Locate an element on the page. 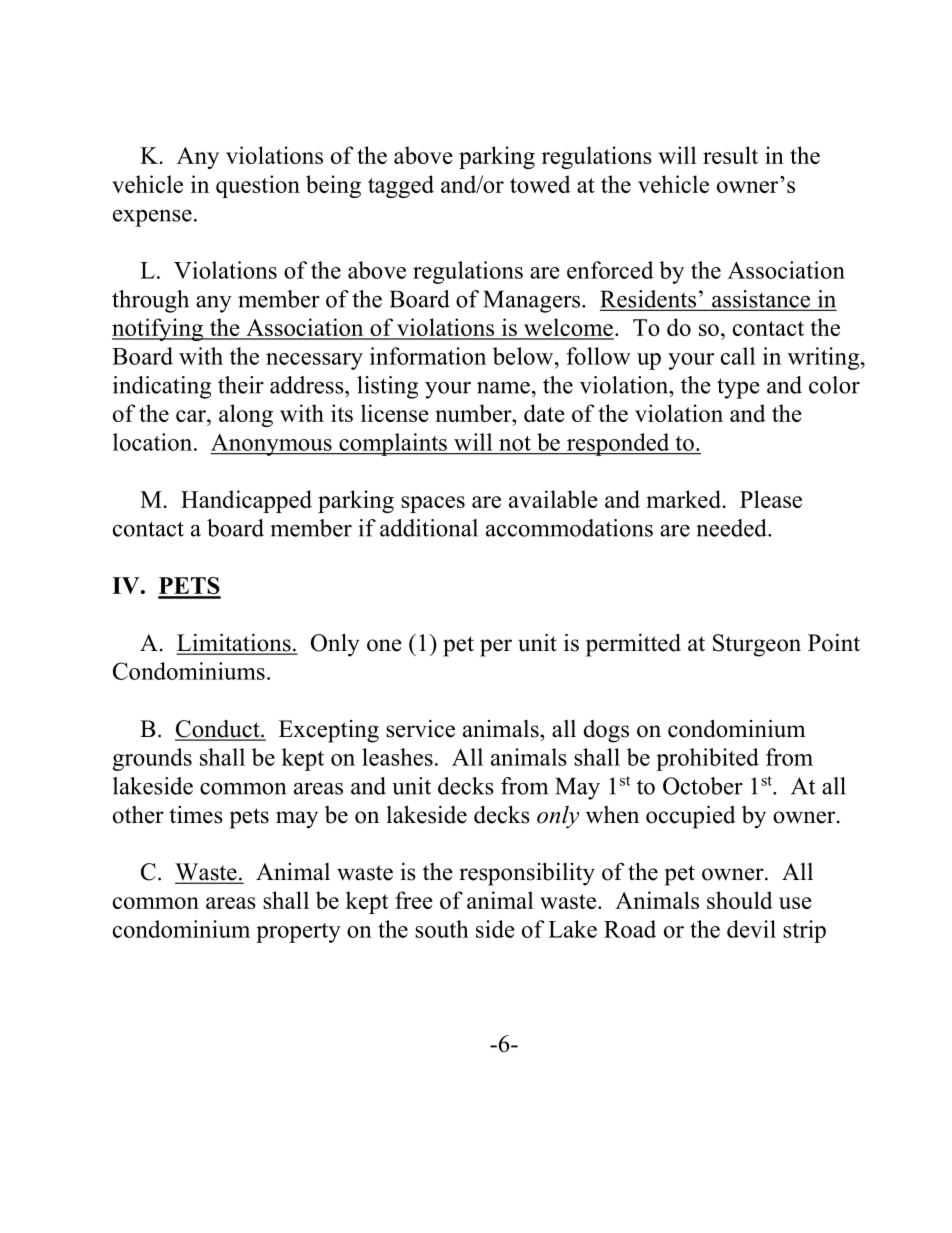  Handicapped is located at coordinates (246, 501).
